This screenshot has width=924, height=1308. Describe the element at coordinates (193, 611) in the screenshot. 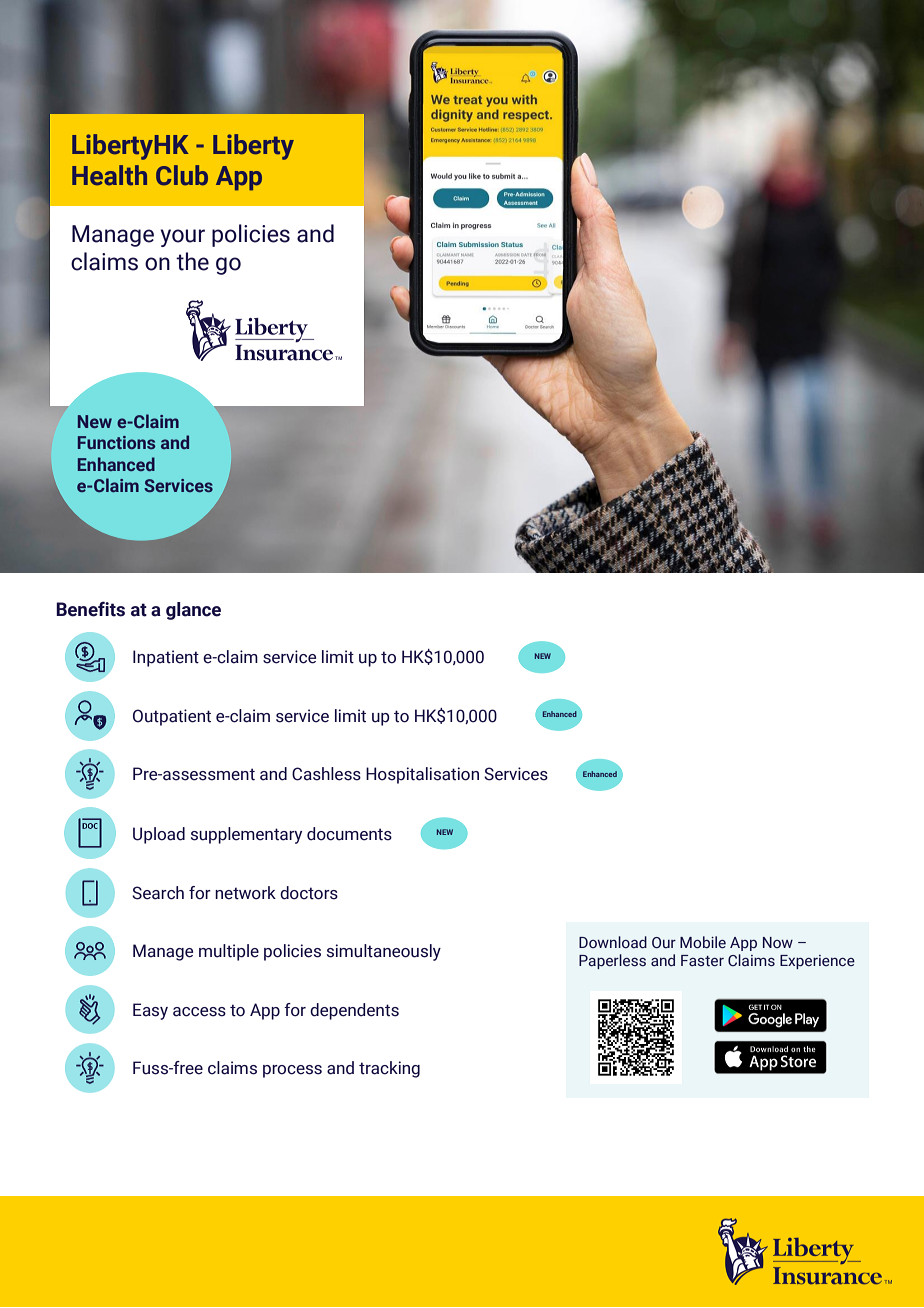

I see `glance` at that location.
